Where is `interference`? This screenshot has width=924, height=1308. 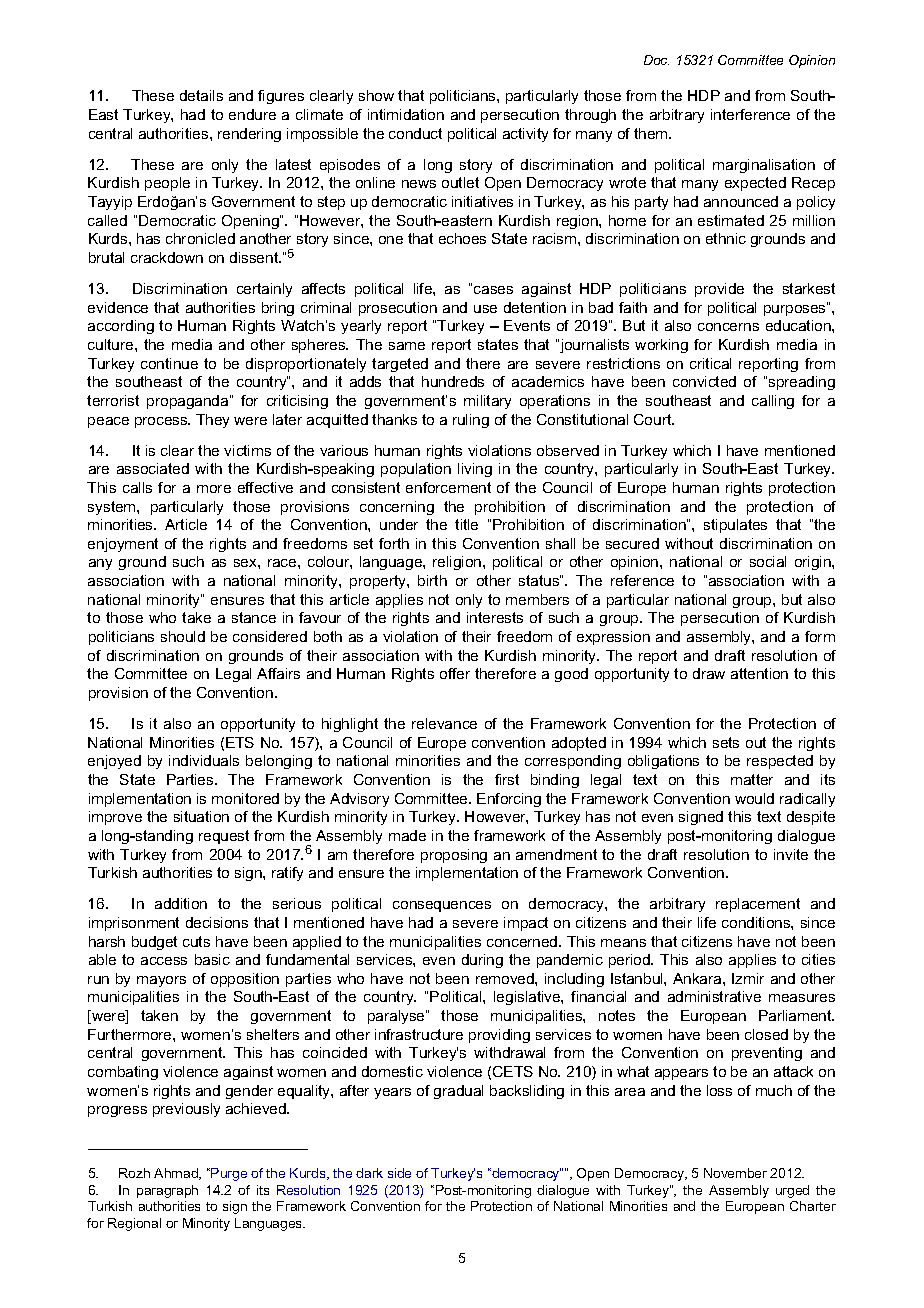
interference is located at coordinates (750, 114).
